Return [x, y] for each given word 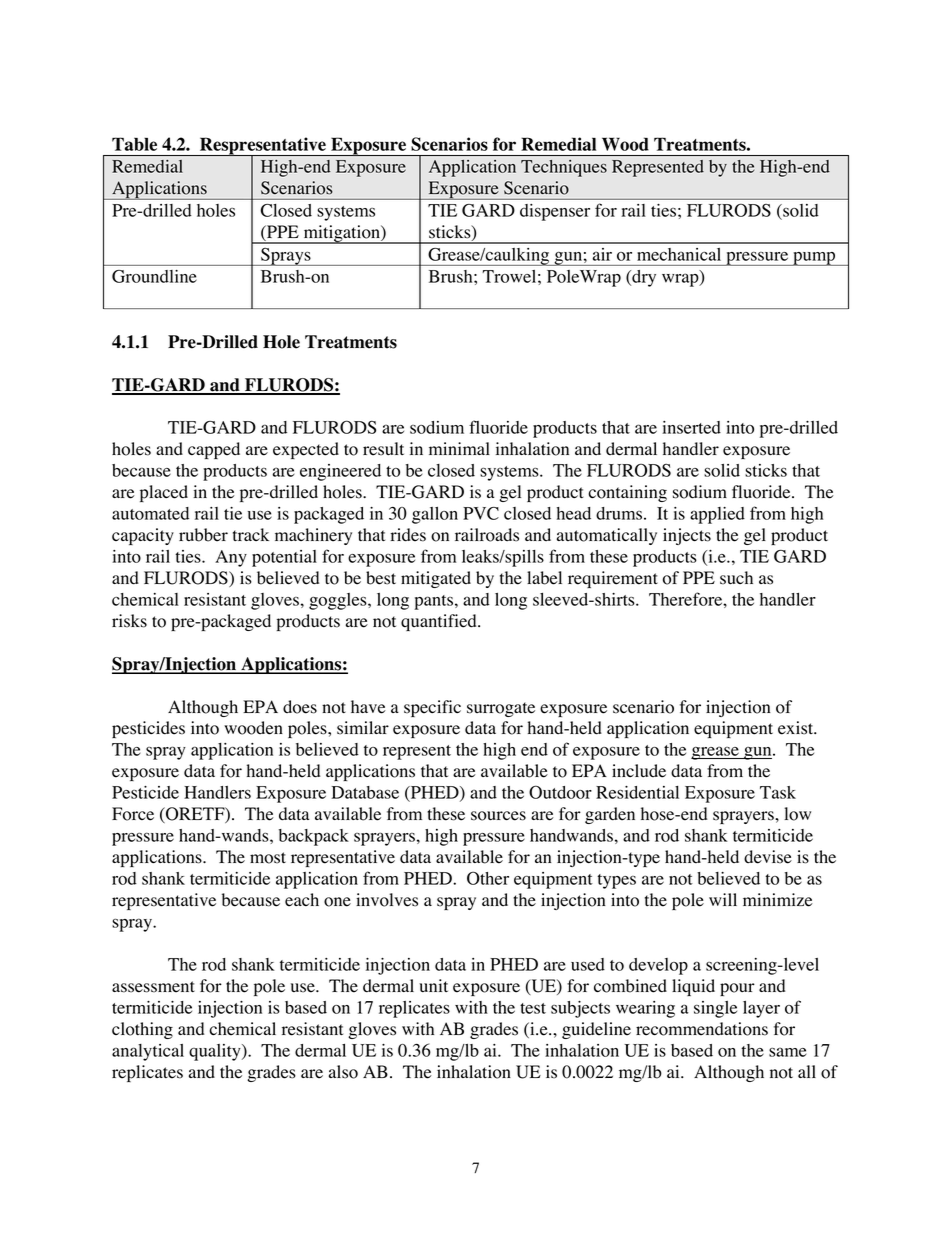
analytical [148, 1052]
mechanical [679, 254]
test [533, 1008]
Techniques [564, 168]
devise [768, 857]
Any [231, 558]
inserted [691, 427]
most [268, 858]
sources [498, 816]
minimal [459, 448]
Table [134, 144]
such [736, 578]
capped [214, 450]
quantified [440, 622]
